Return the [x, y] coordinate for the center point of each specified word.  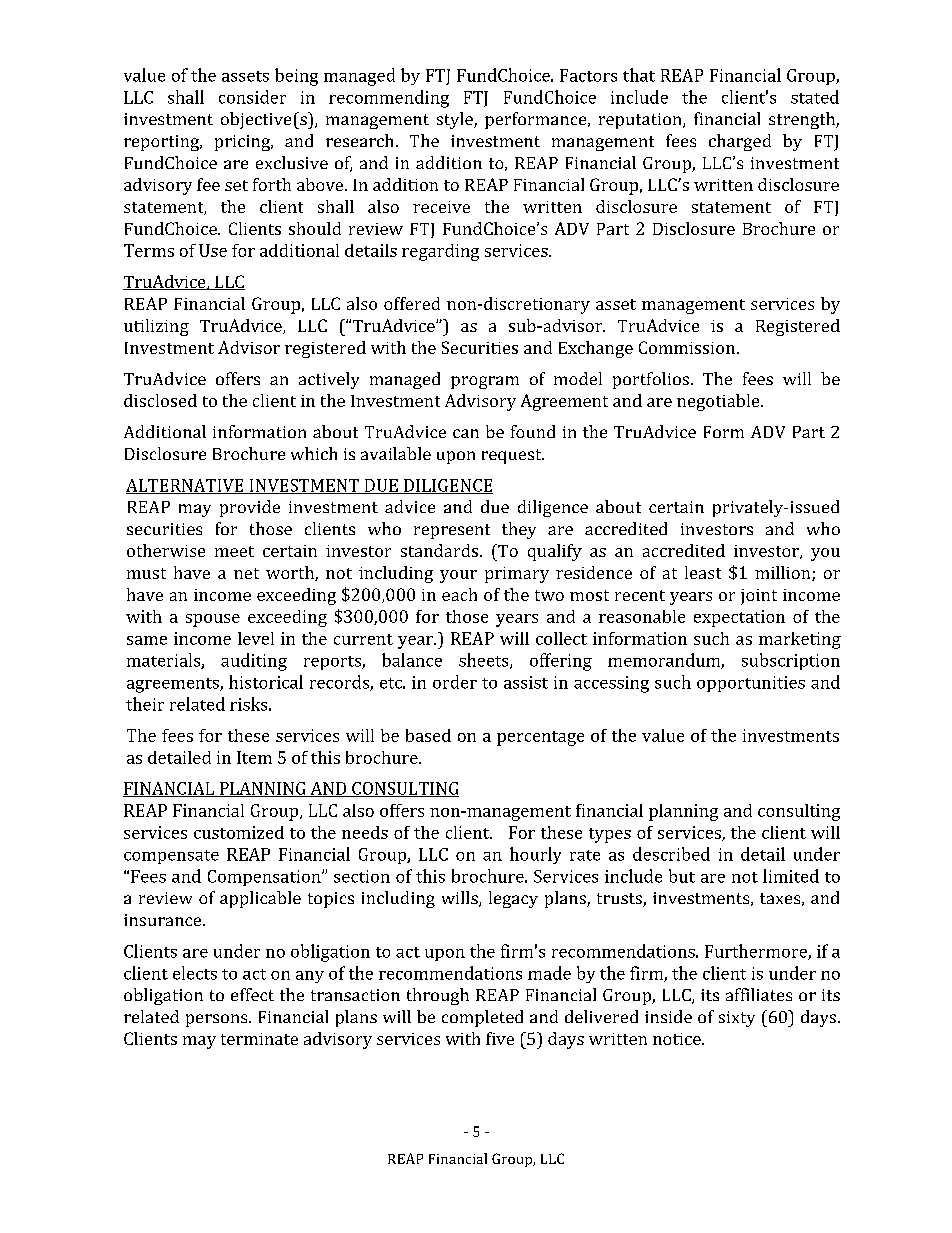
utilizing [156, 327]
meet [234, 551]
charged [740, 142]
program [485, 382]
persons [218, 1020]
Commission [687, 347]
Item [254, 757]
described [671, 854]
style [456, 120]
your [458, 576]
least [703, 572]
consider [252, 97]
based [428, 735]
